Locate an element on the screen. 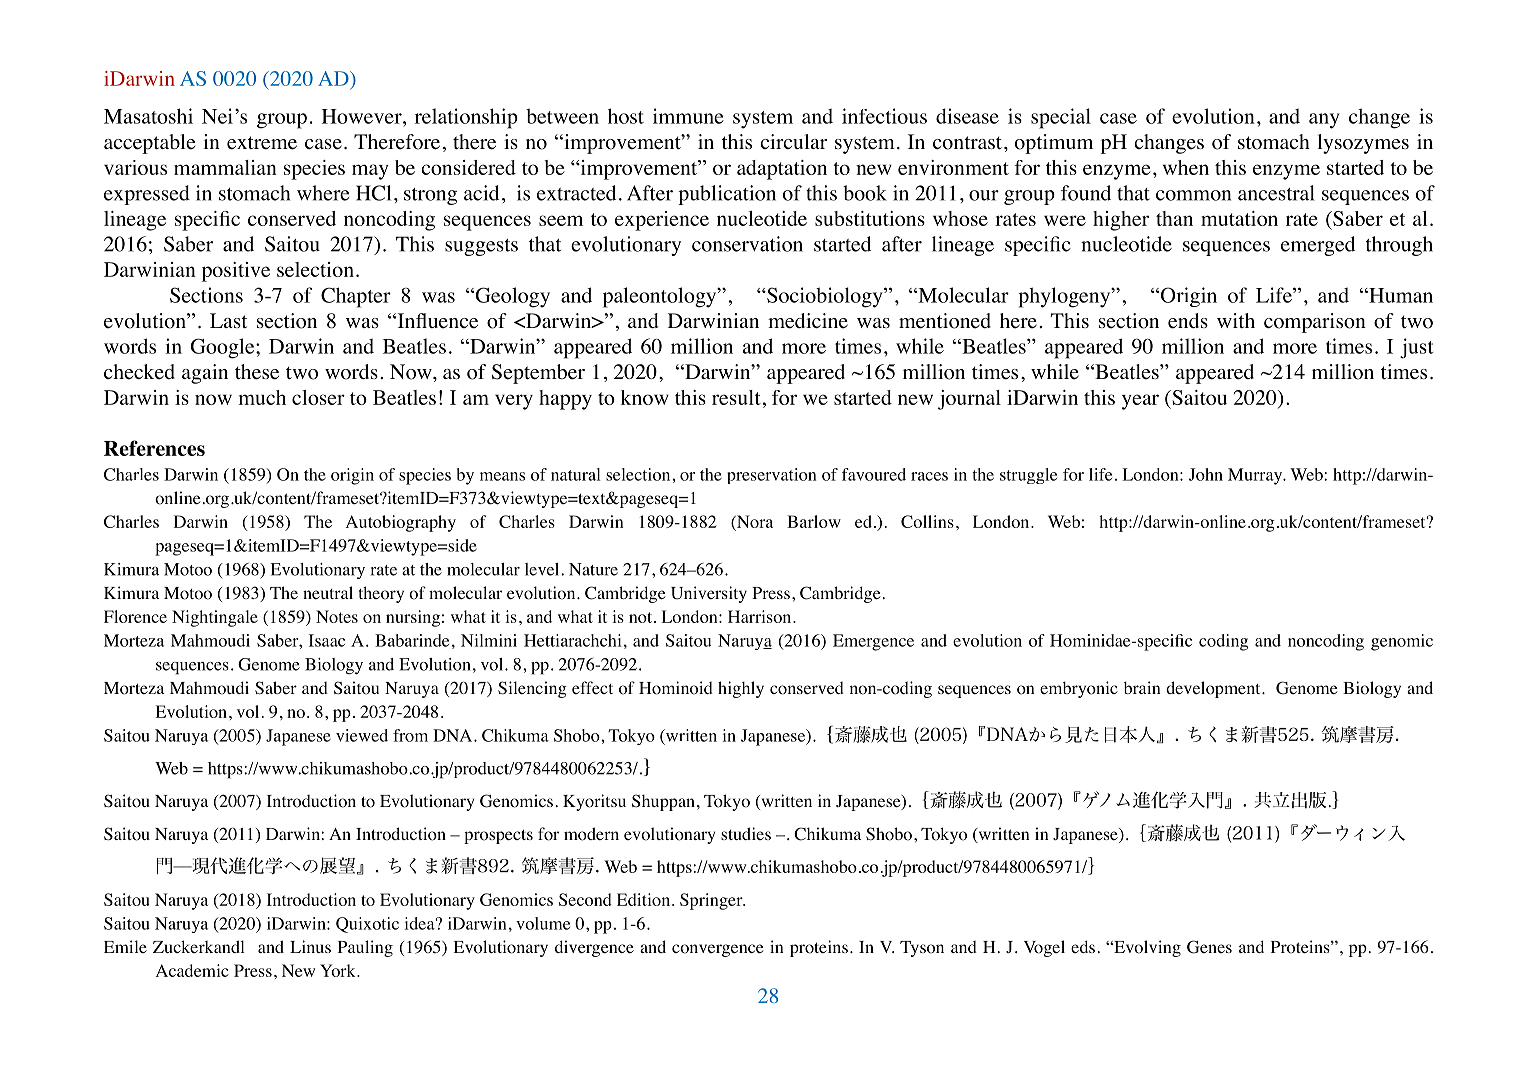  Genes is located at coordinates (1209, 947).
